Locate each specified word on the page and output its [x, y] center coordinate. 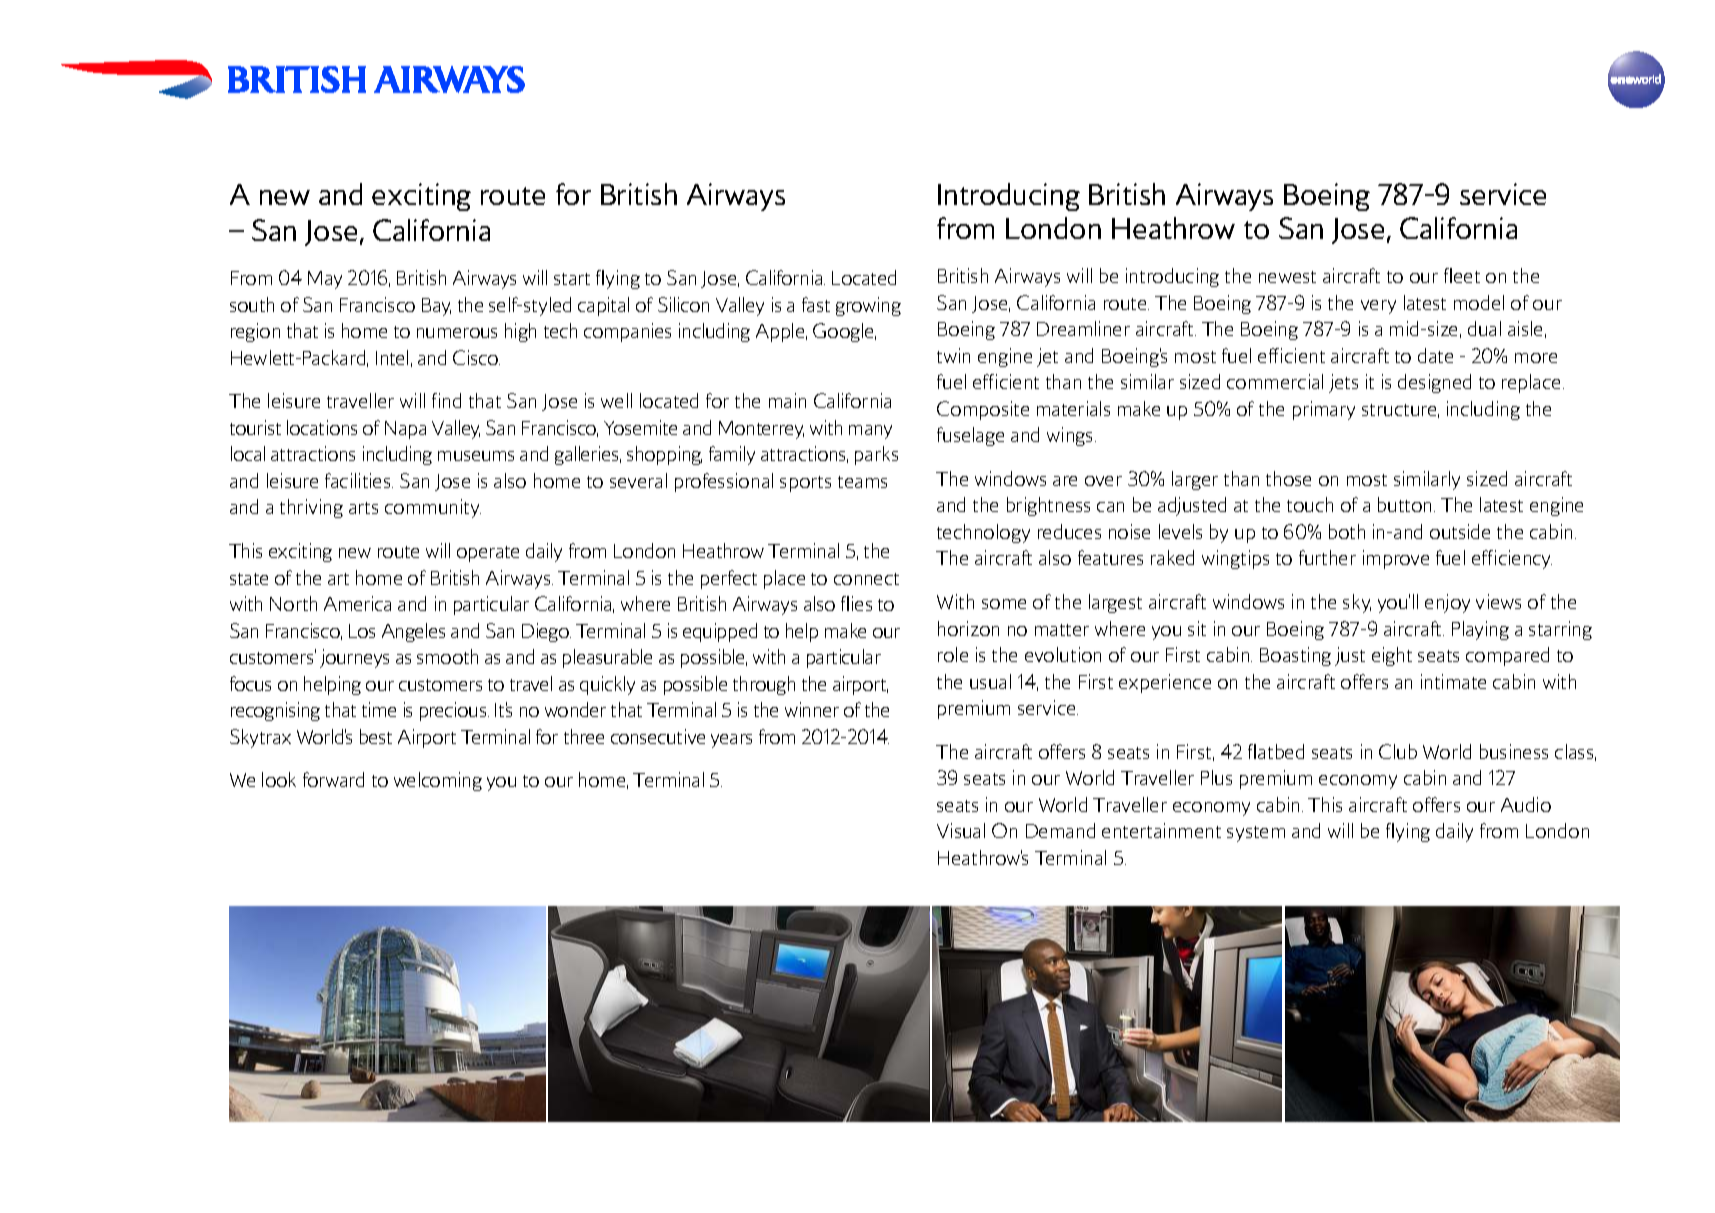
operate [488, 554]
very [1378, 307]
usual [990, 681]
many [870, 432]
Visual [961, 830]
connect [866, 579]
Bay [436, 307]
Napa [405, 430]
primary [1324, 410]
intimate [1453, 681]
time [379, 709]
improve [1396, 559]
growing [868, 306]
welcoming [438, 781]
